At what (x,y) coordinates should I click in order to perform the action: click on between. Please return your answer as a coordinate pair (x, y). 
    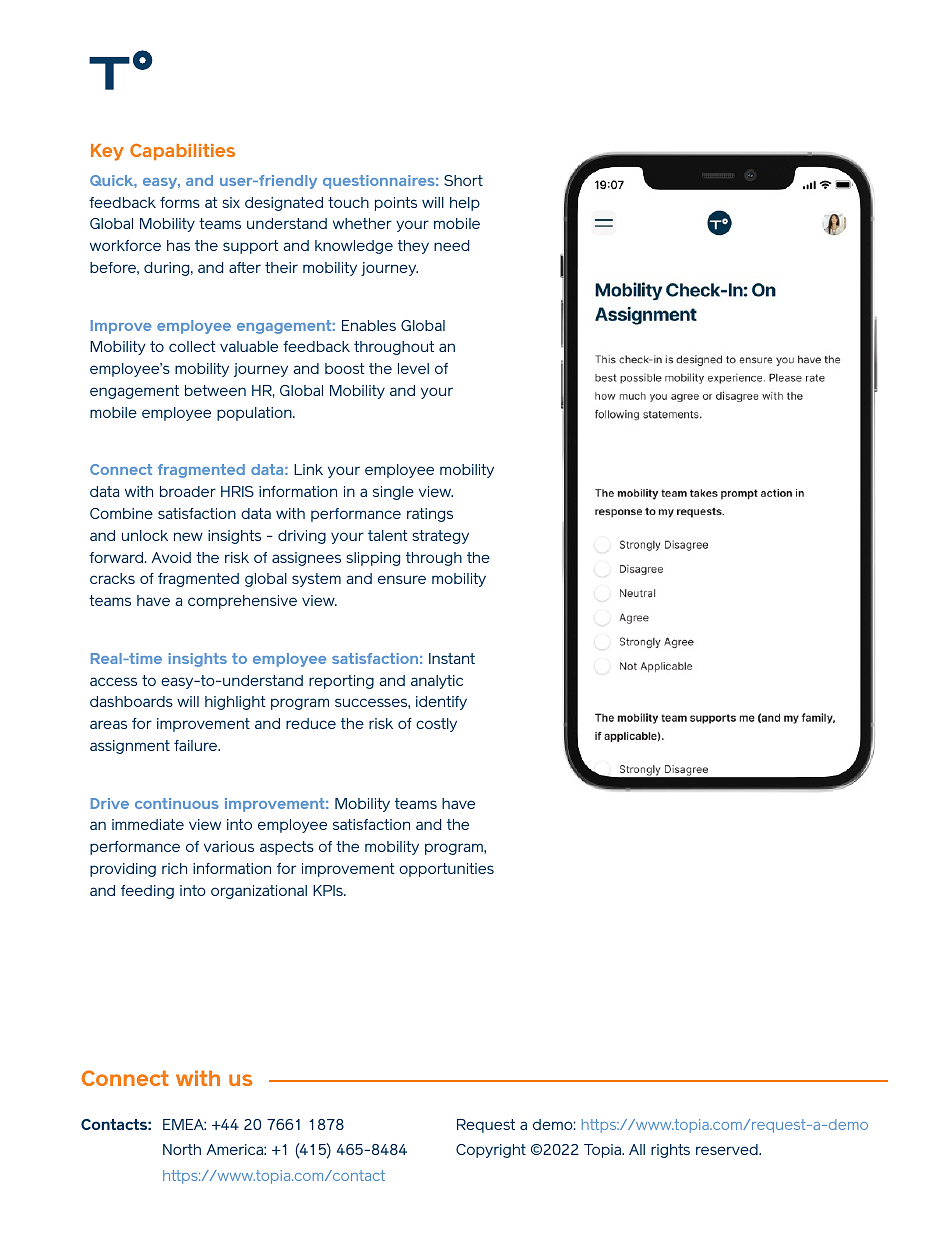
    Looking at the image, I should click on (215, 390).
